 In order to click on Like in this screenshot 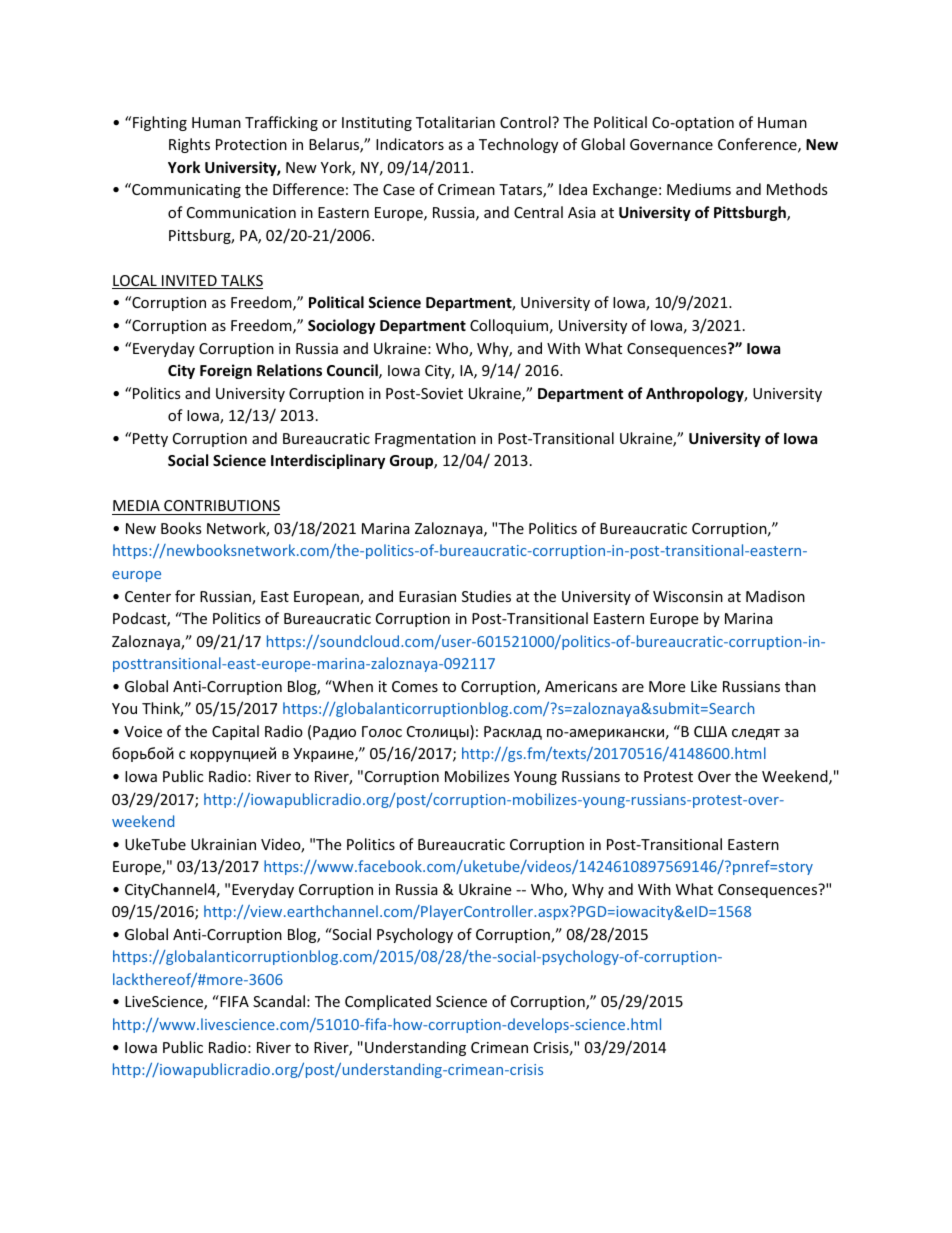, I will do `click(704, 686)`.
